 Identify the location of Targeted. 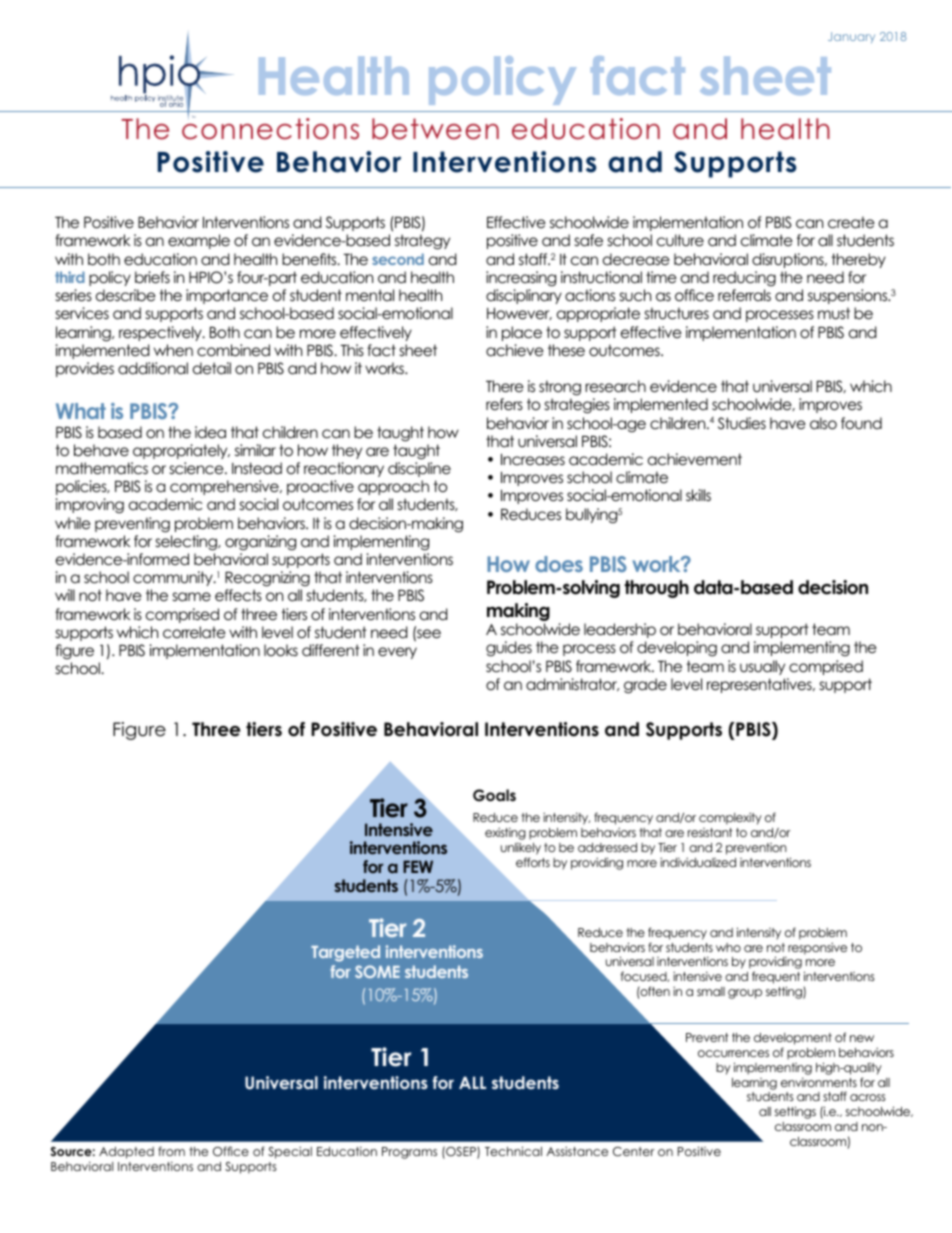
(345, 953).
